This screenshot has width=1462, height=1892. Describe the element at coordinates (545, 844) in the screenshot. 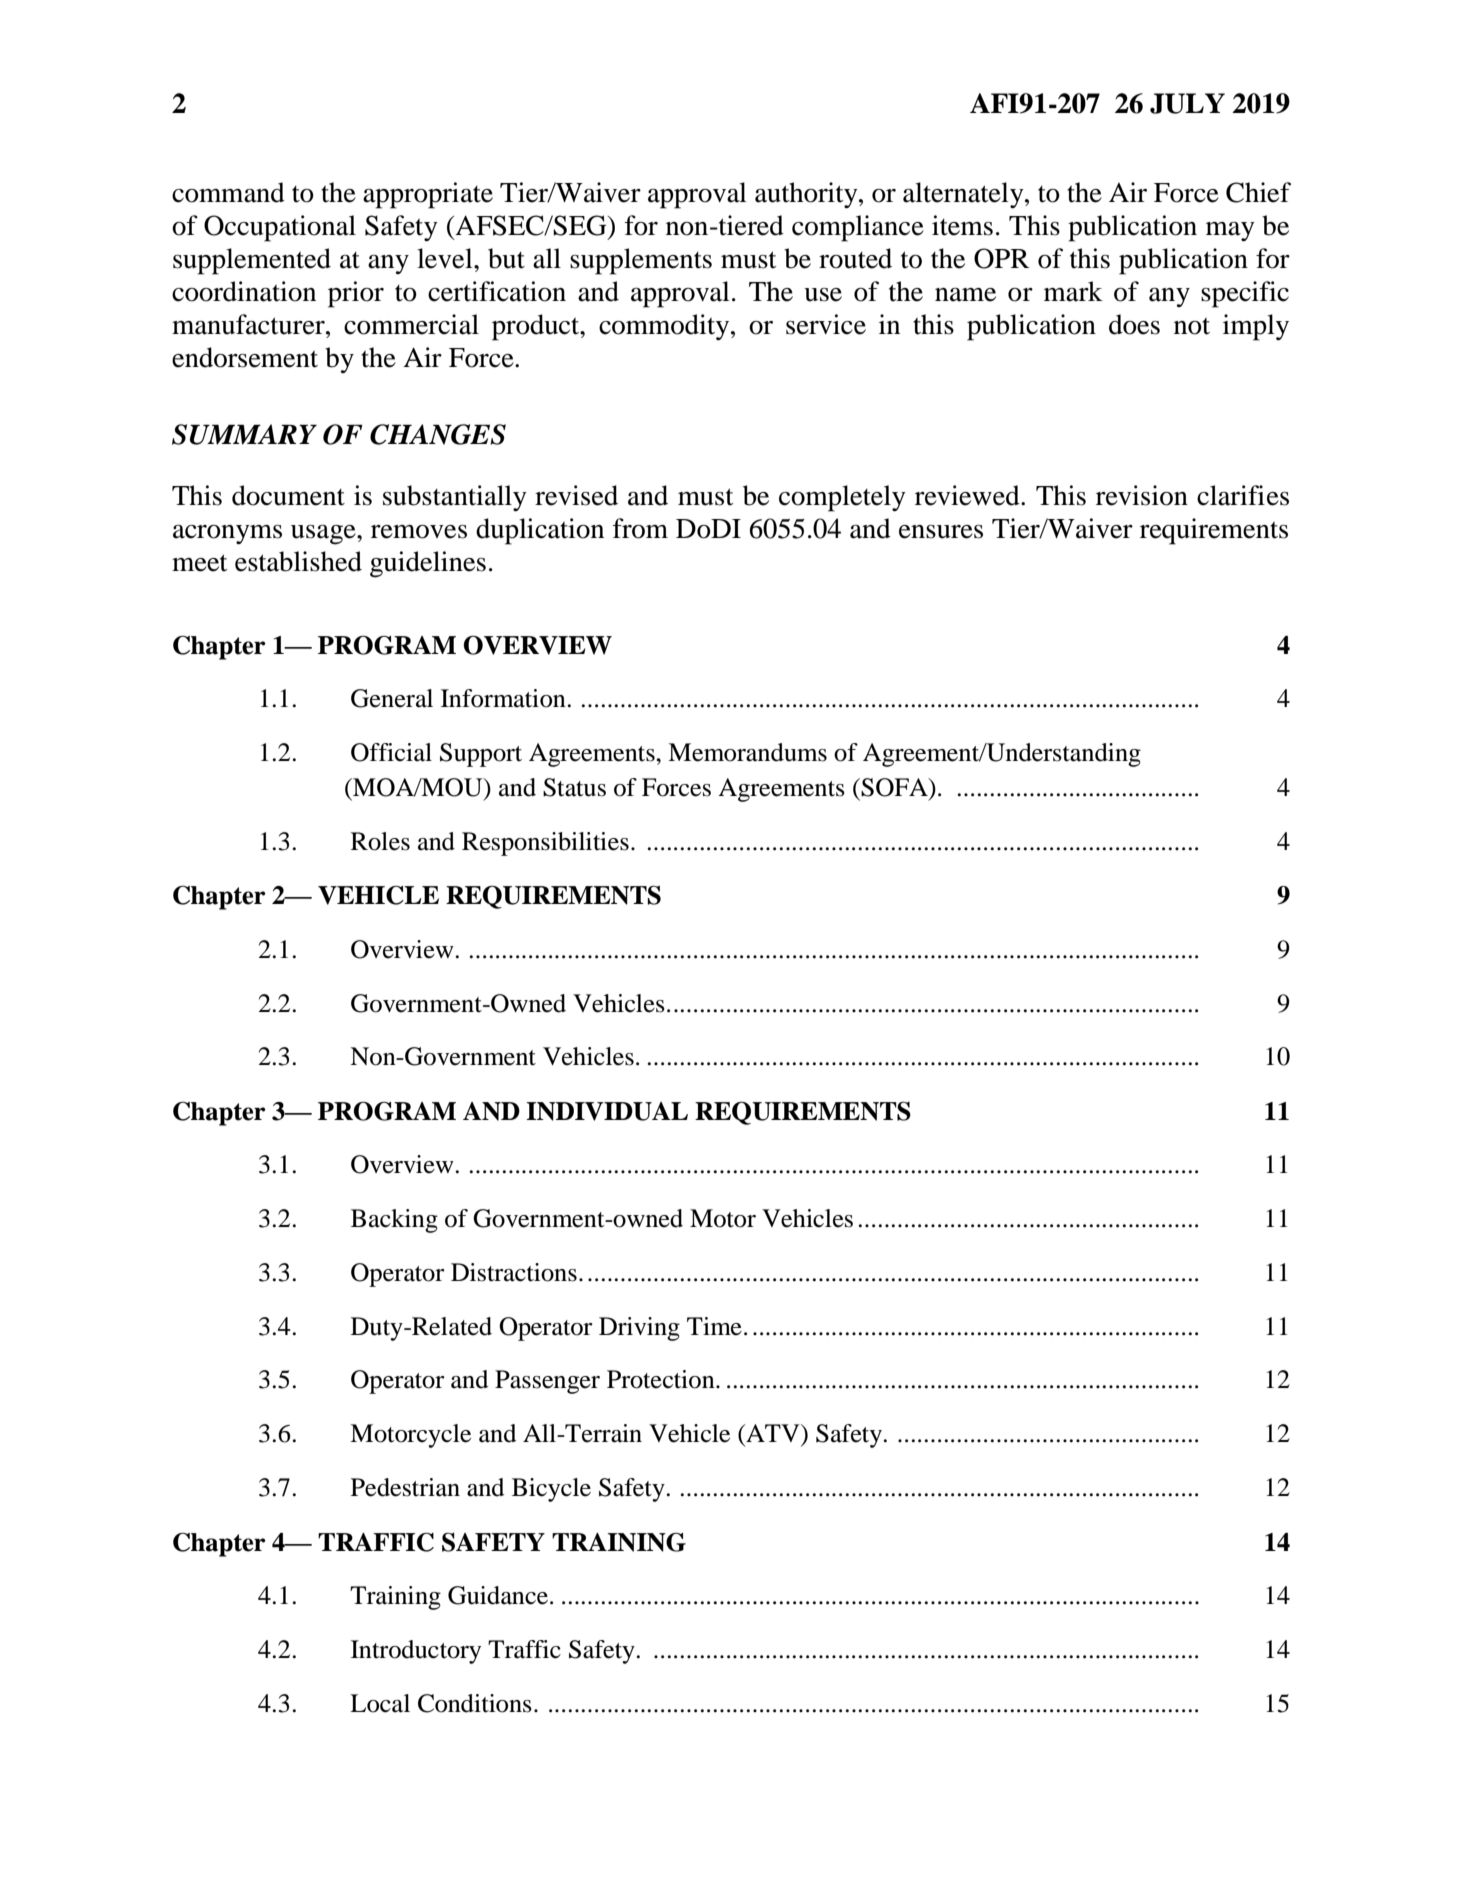

I see `Responsibilities` at that location.
